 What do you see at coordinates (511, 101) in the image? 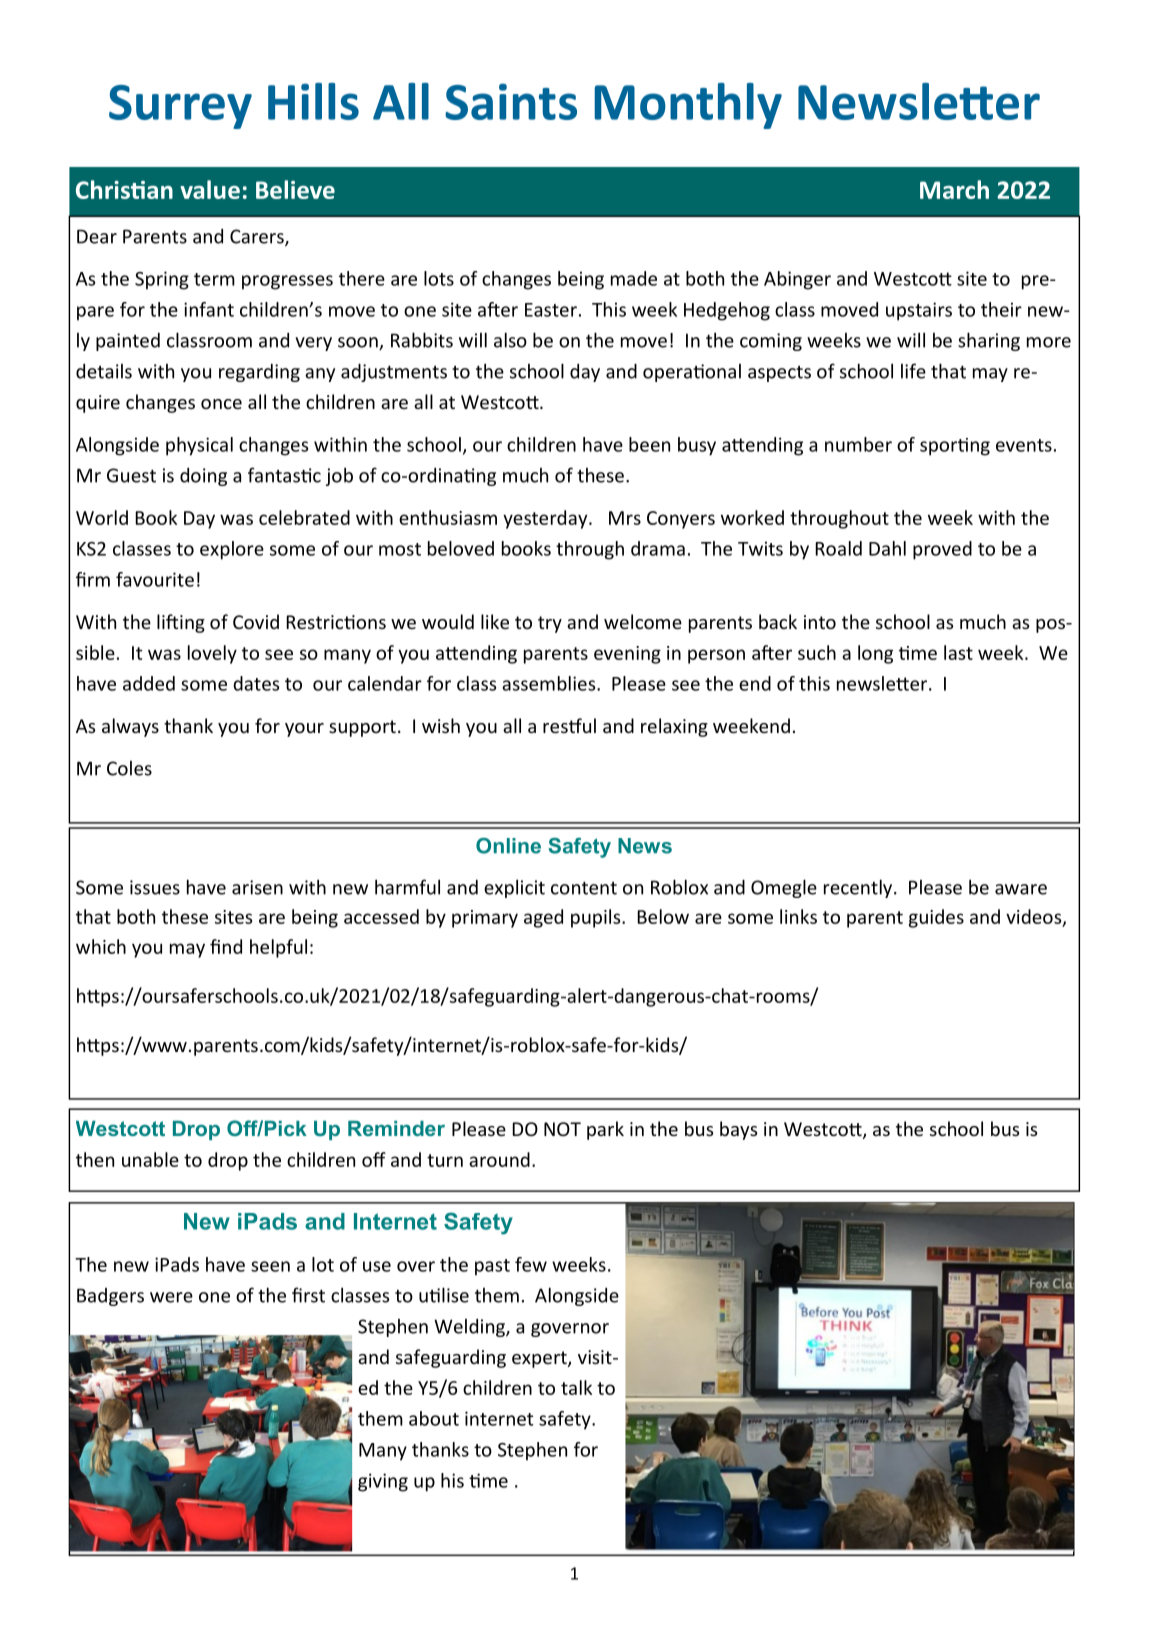
I see `Saints` at bounding box center [511, 101].
